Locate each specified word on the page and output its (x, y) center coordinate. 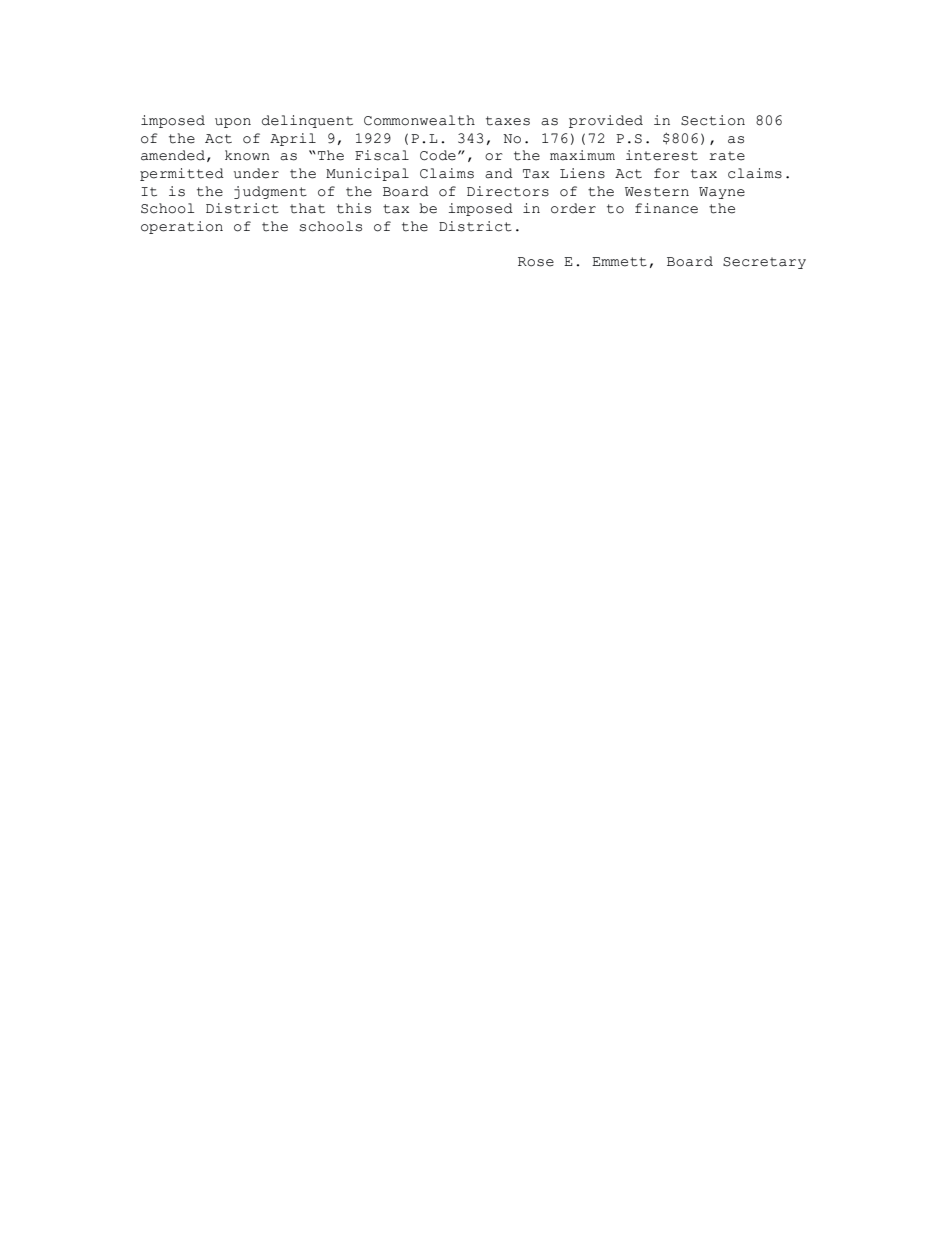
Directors (508, 191)
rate (727, 156)
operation (182, 227)
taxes (508, 121)
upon (233, 123)
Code (438, 155)
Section (713, 120)
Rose (536, 262)
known (247, 155)
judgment (270, 192)
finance (666, 208)
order (573, 208)
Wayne (722, 193)
